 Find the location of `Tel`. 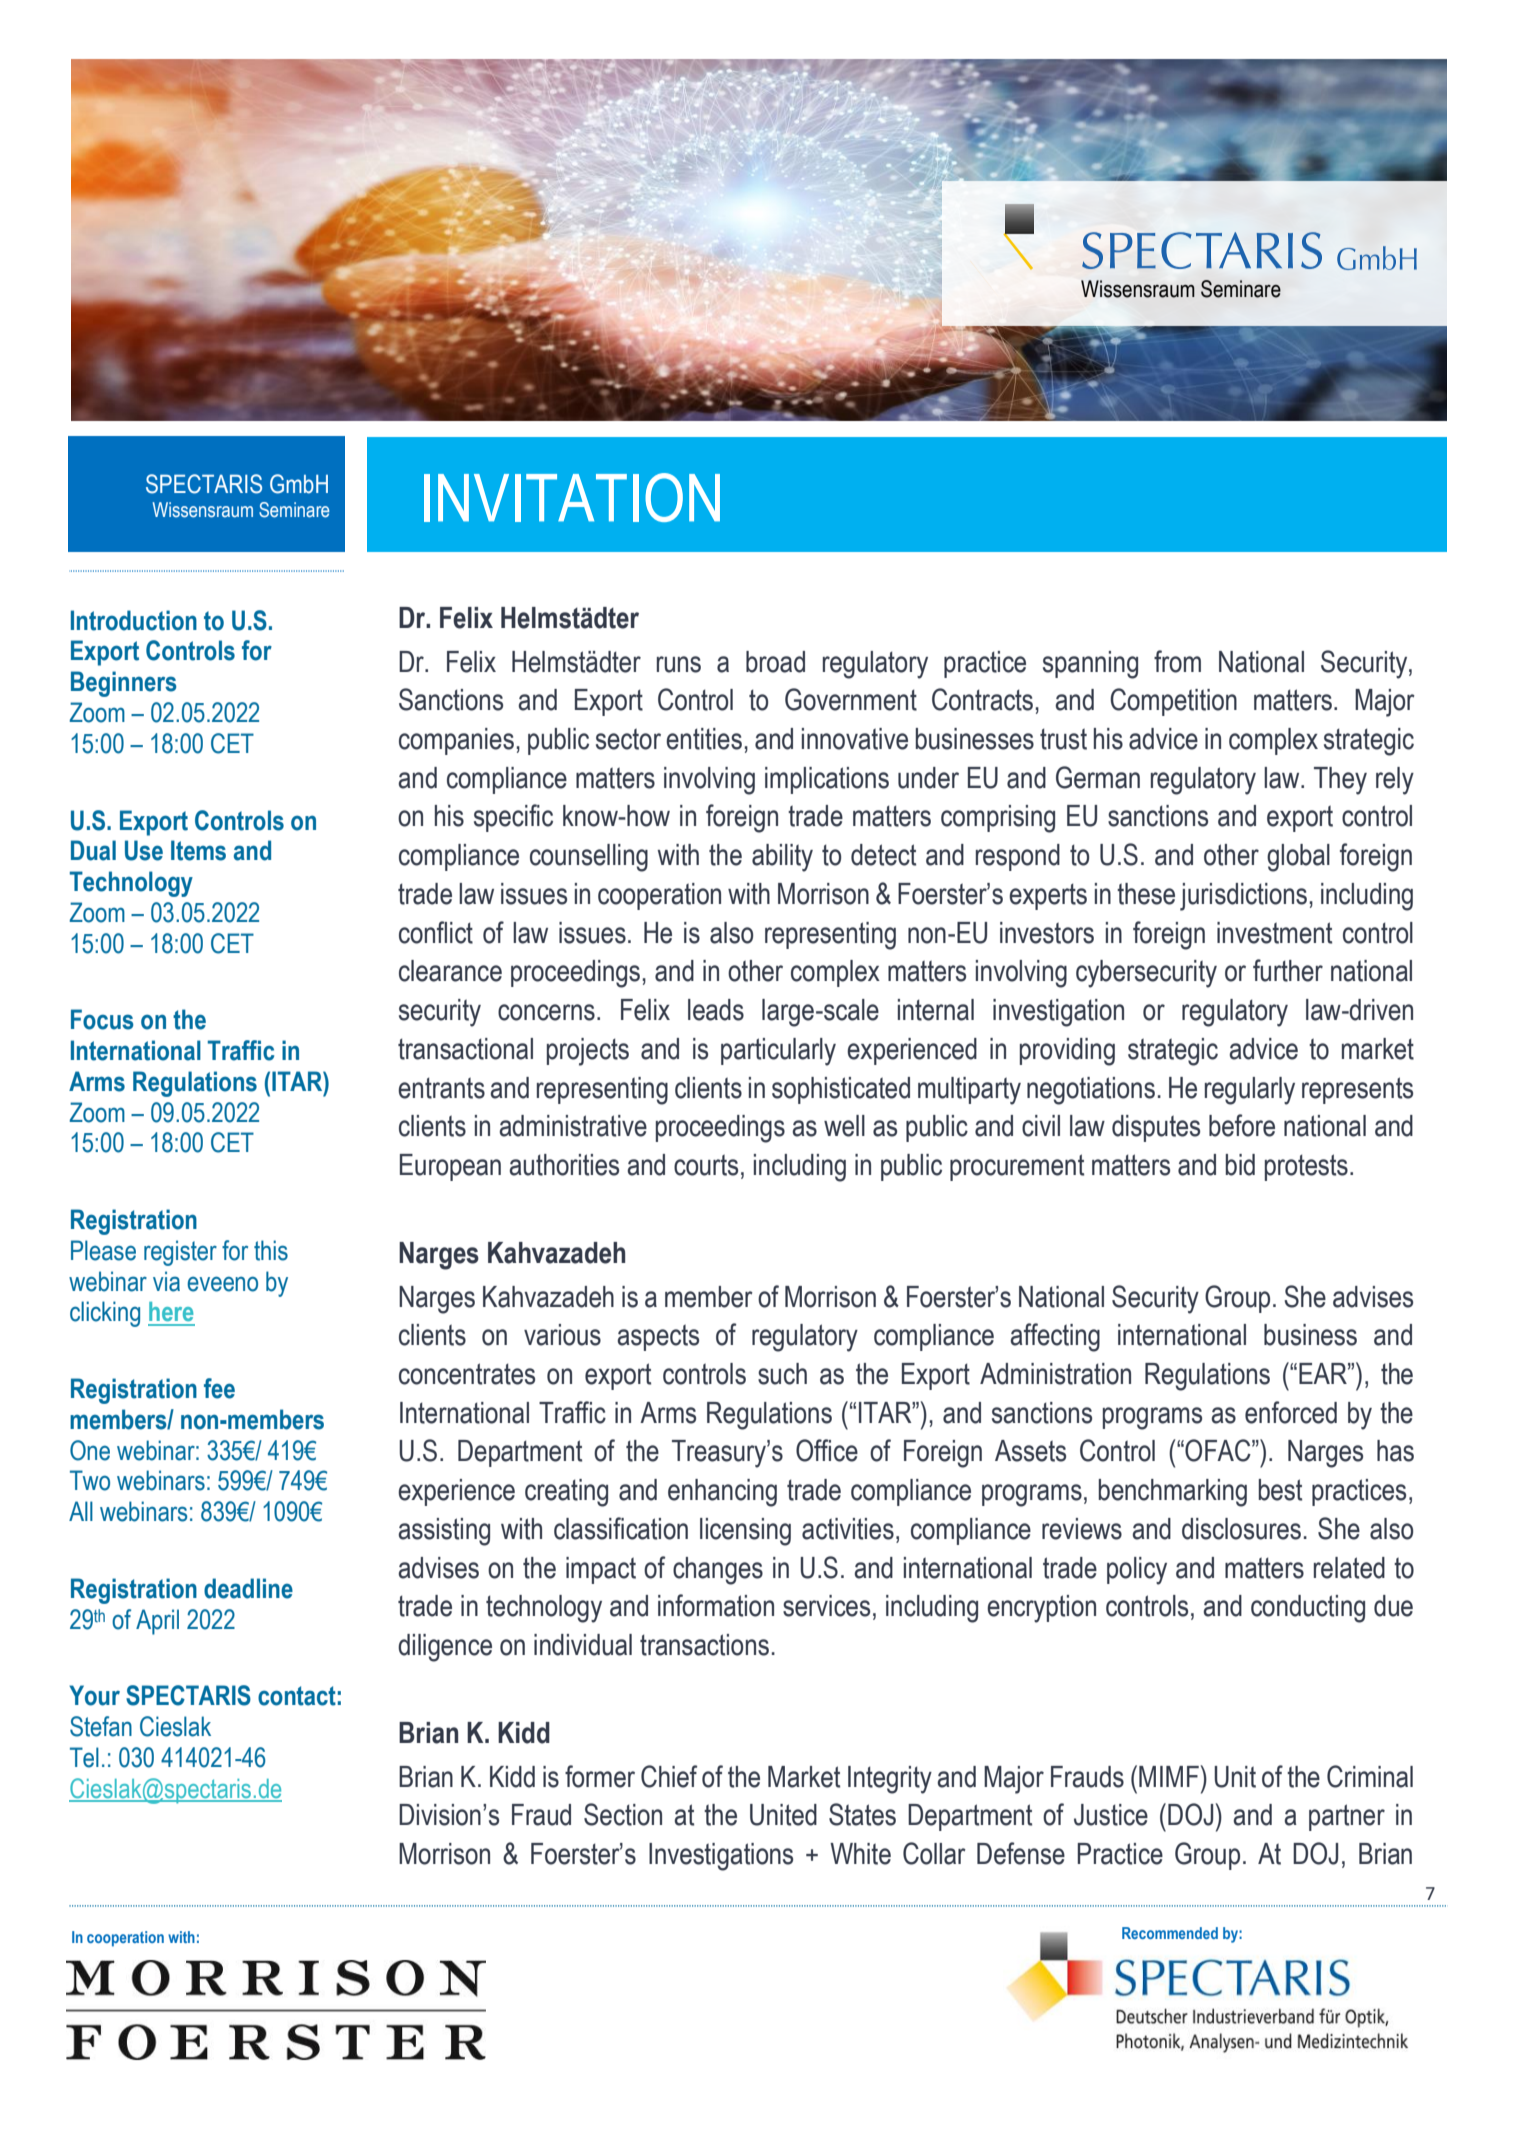

Tel is located at coordinates (84, 1757).
